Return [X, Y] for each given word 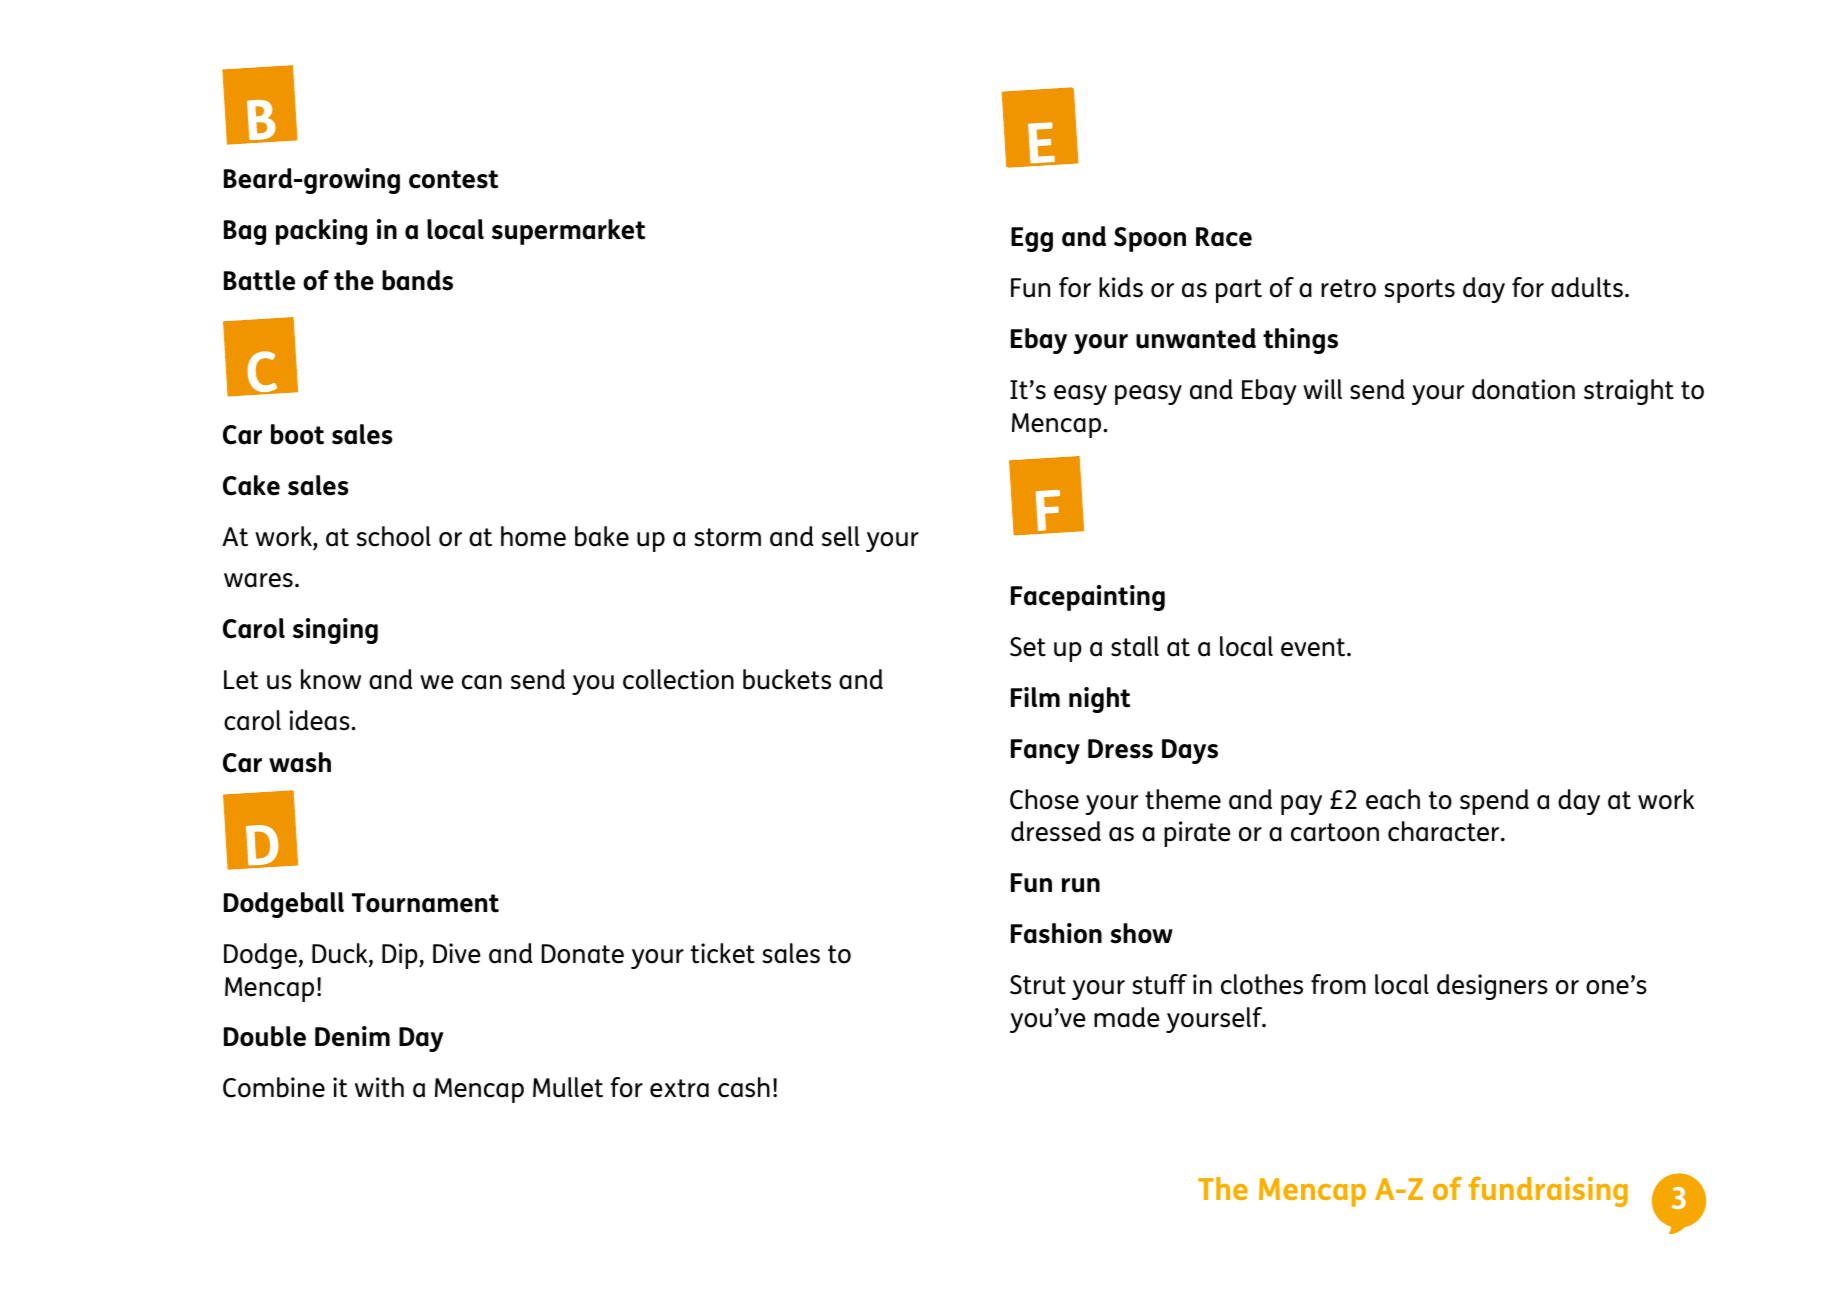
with [379, 1087]
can [482, 682]
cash [744, 1087]
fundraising [1548, 1192]
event [1314, 647]
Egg [1032, 239]
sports [1419, 291]
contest [453, 179]
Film [1035, 697]
